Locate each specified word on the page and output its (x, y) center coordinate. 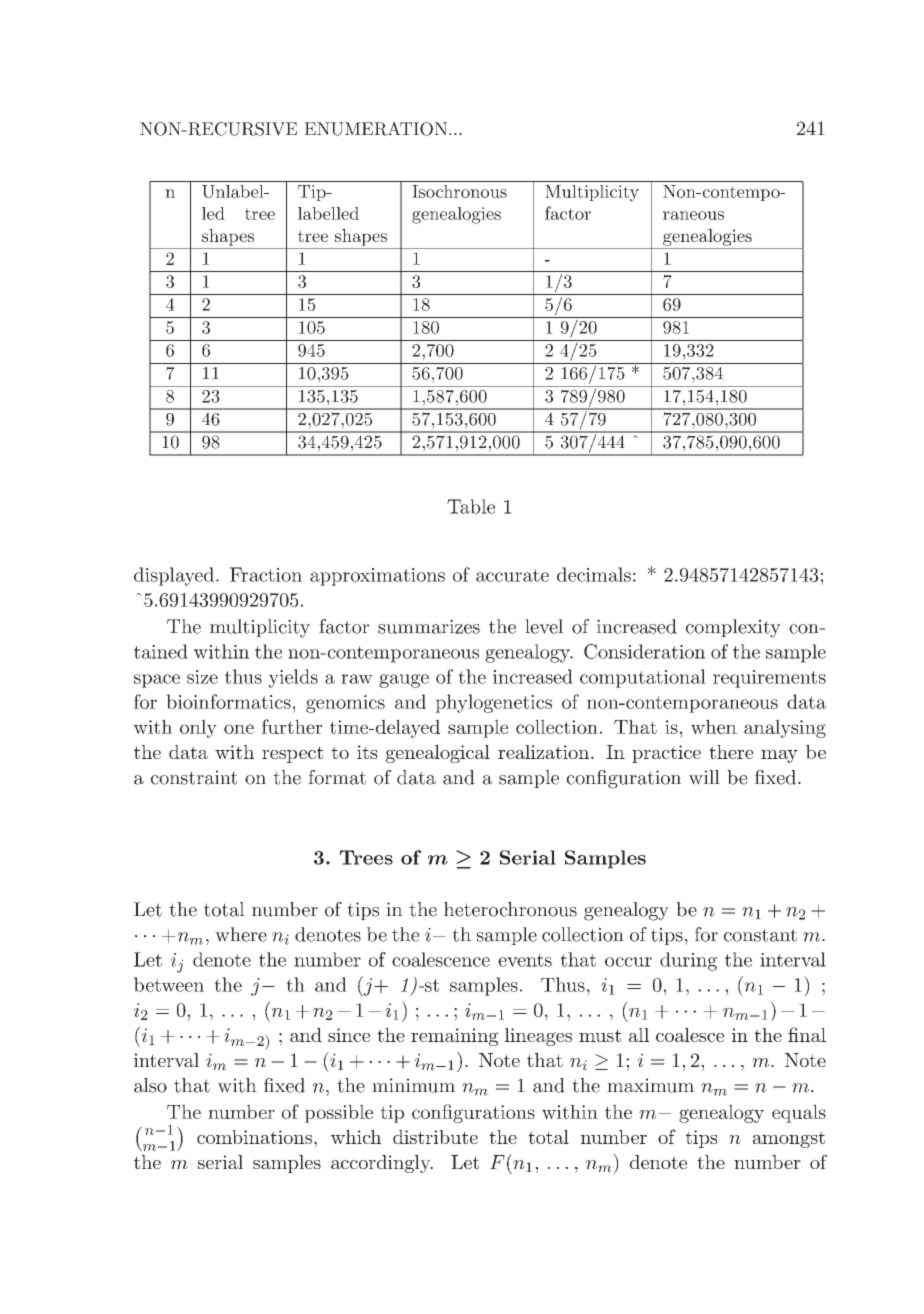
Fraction (266, 574)
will (704, 777)
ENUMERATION (377, 129)
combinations (254, 1137)
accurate (512, 575)
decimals (594, 574)
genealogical (438, 754)
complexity (733, 628)
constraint (194, 777)
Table (471, 506)
